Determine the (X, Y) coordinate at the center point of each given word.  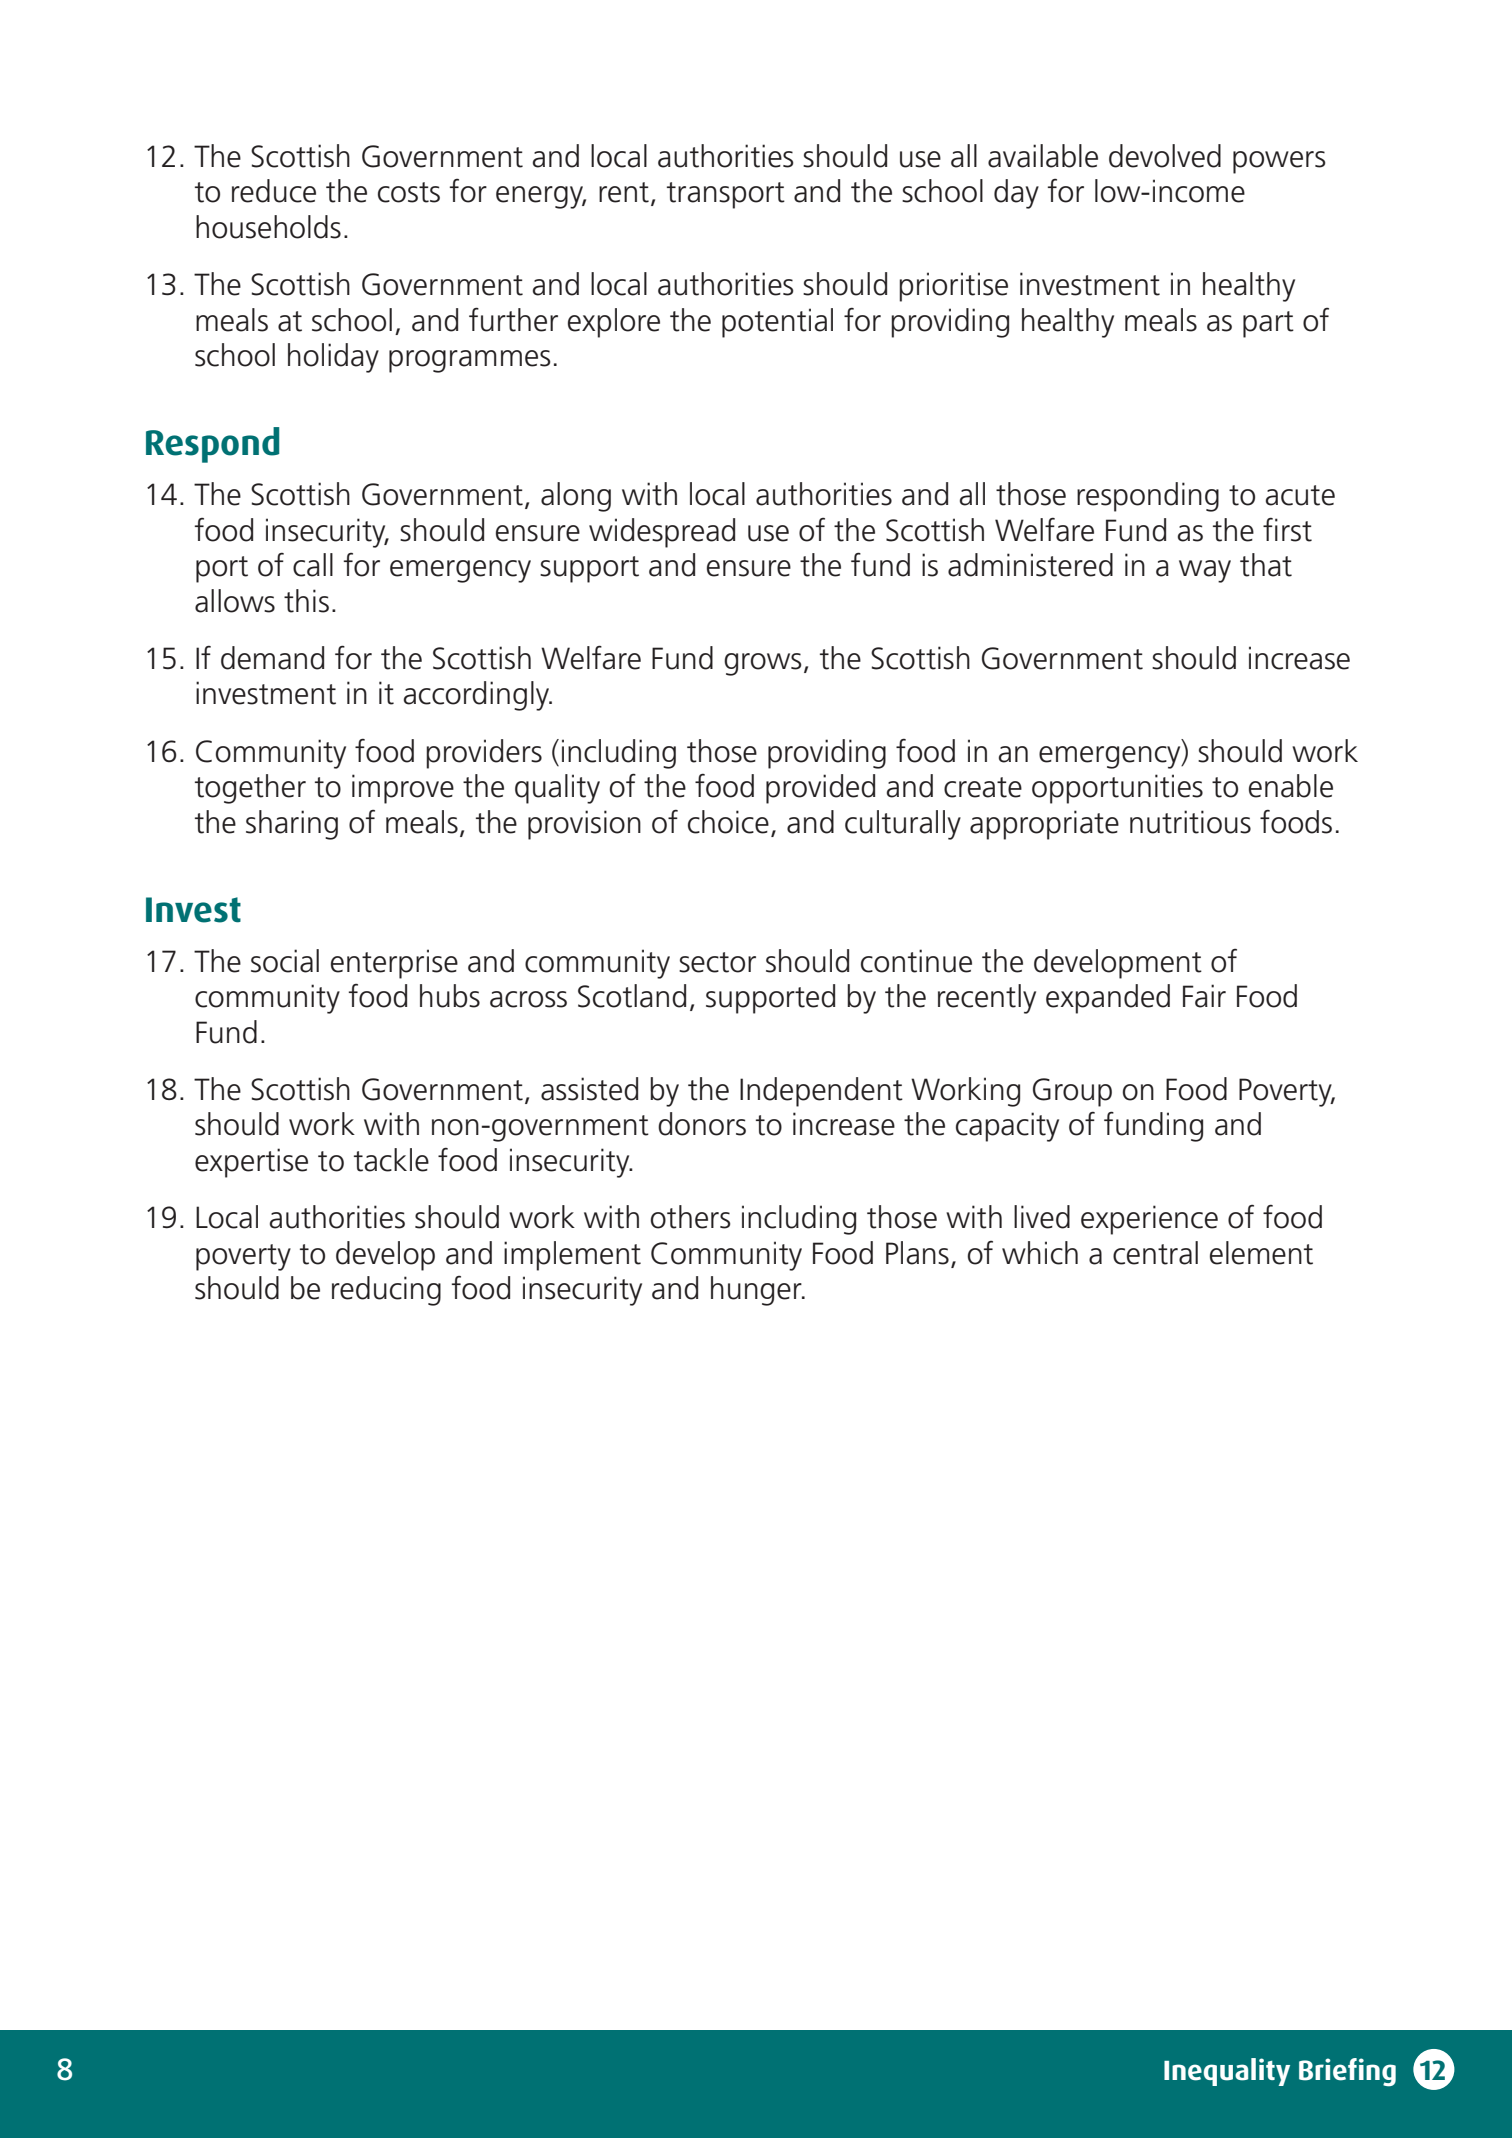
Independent (821, 1092)
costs (409, 192)
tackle (391, 1160)
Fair (1204, 996)
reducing (386, 1291)
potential (777, 323)
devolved (1165, 156)
